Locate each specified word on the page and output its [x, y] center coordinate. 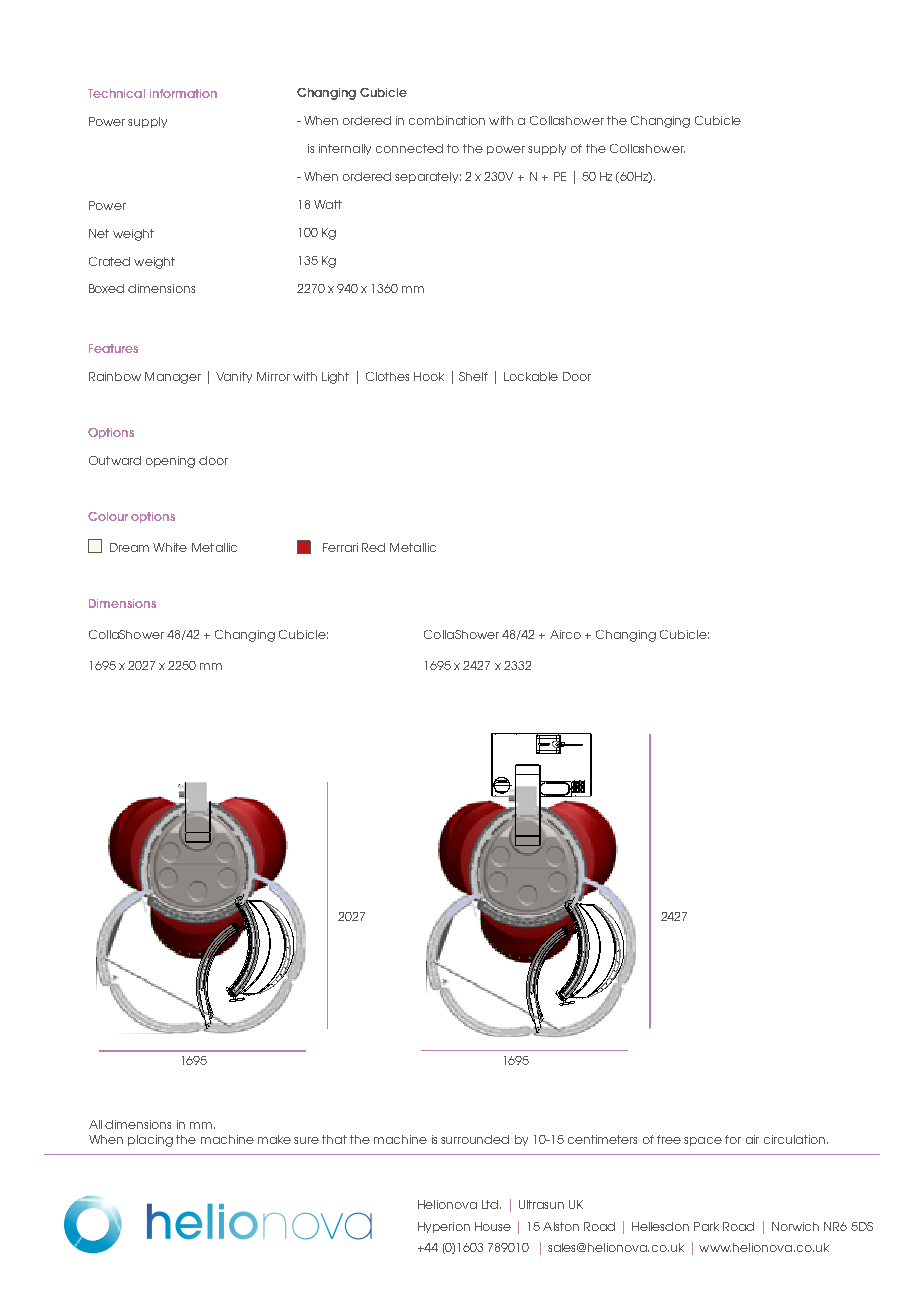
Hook [429, 376]
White [170, 547]
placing [150, 1141]
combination [447, 120]
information [183, 93]
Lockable [531, 376]
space [703, 1141]
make [274, 1139]
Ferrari [340, 547]
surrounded [475, 1139]
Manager [173, 378]
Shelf [473, 376]
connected [409, 148]
